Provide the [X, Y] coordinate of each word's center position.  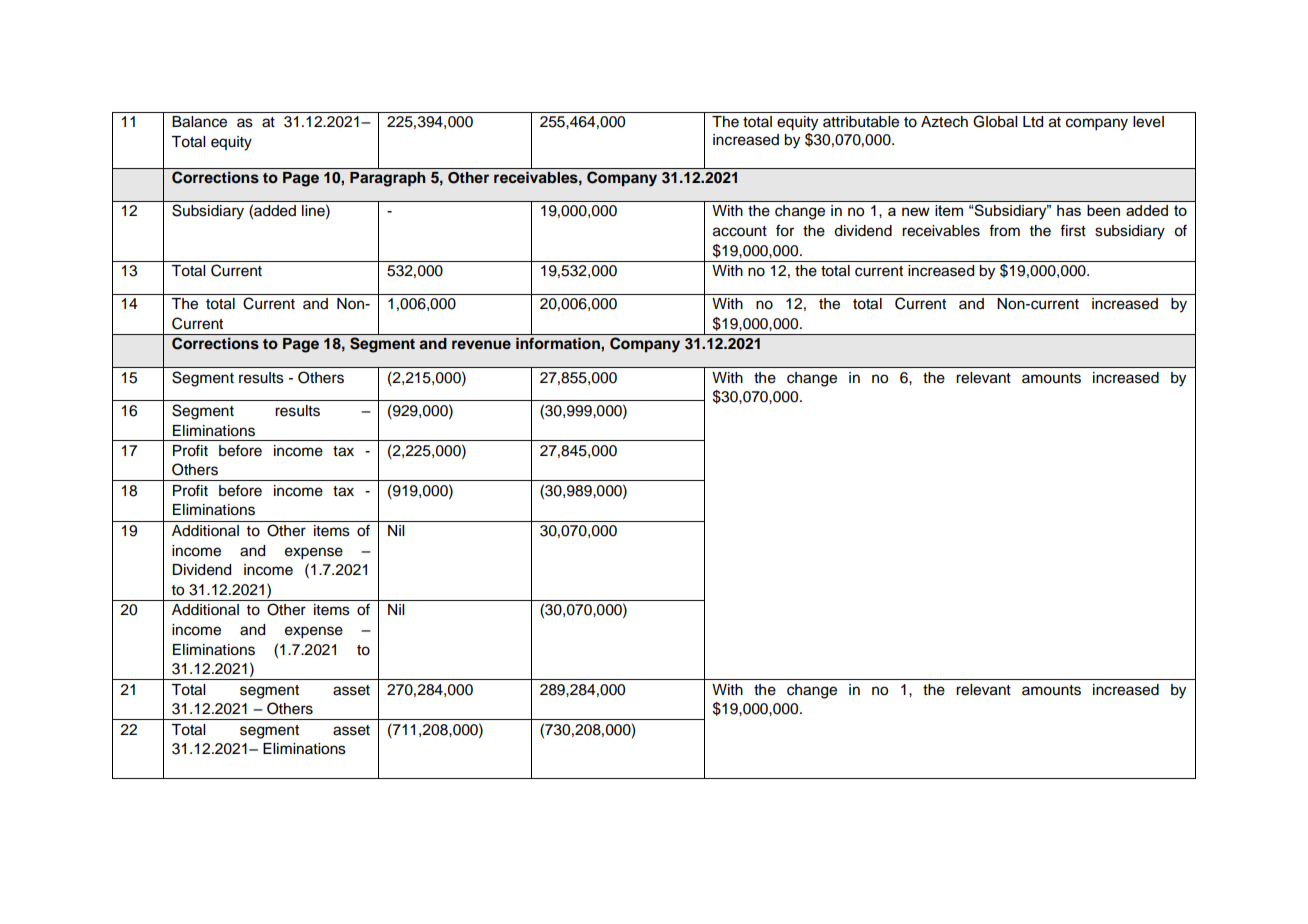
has [1069, 210]
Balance [199, 122]
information [559, 343]
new [916, 211]
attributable [861, 122]
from [1004, 231]
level [1148, 122]
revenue [481, 344]
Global [995, 121]
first [1073, 231]
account [740, 231]
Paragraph [388, 179]
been [1103, 210]
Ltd [1033, 122]
